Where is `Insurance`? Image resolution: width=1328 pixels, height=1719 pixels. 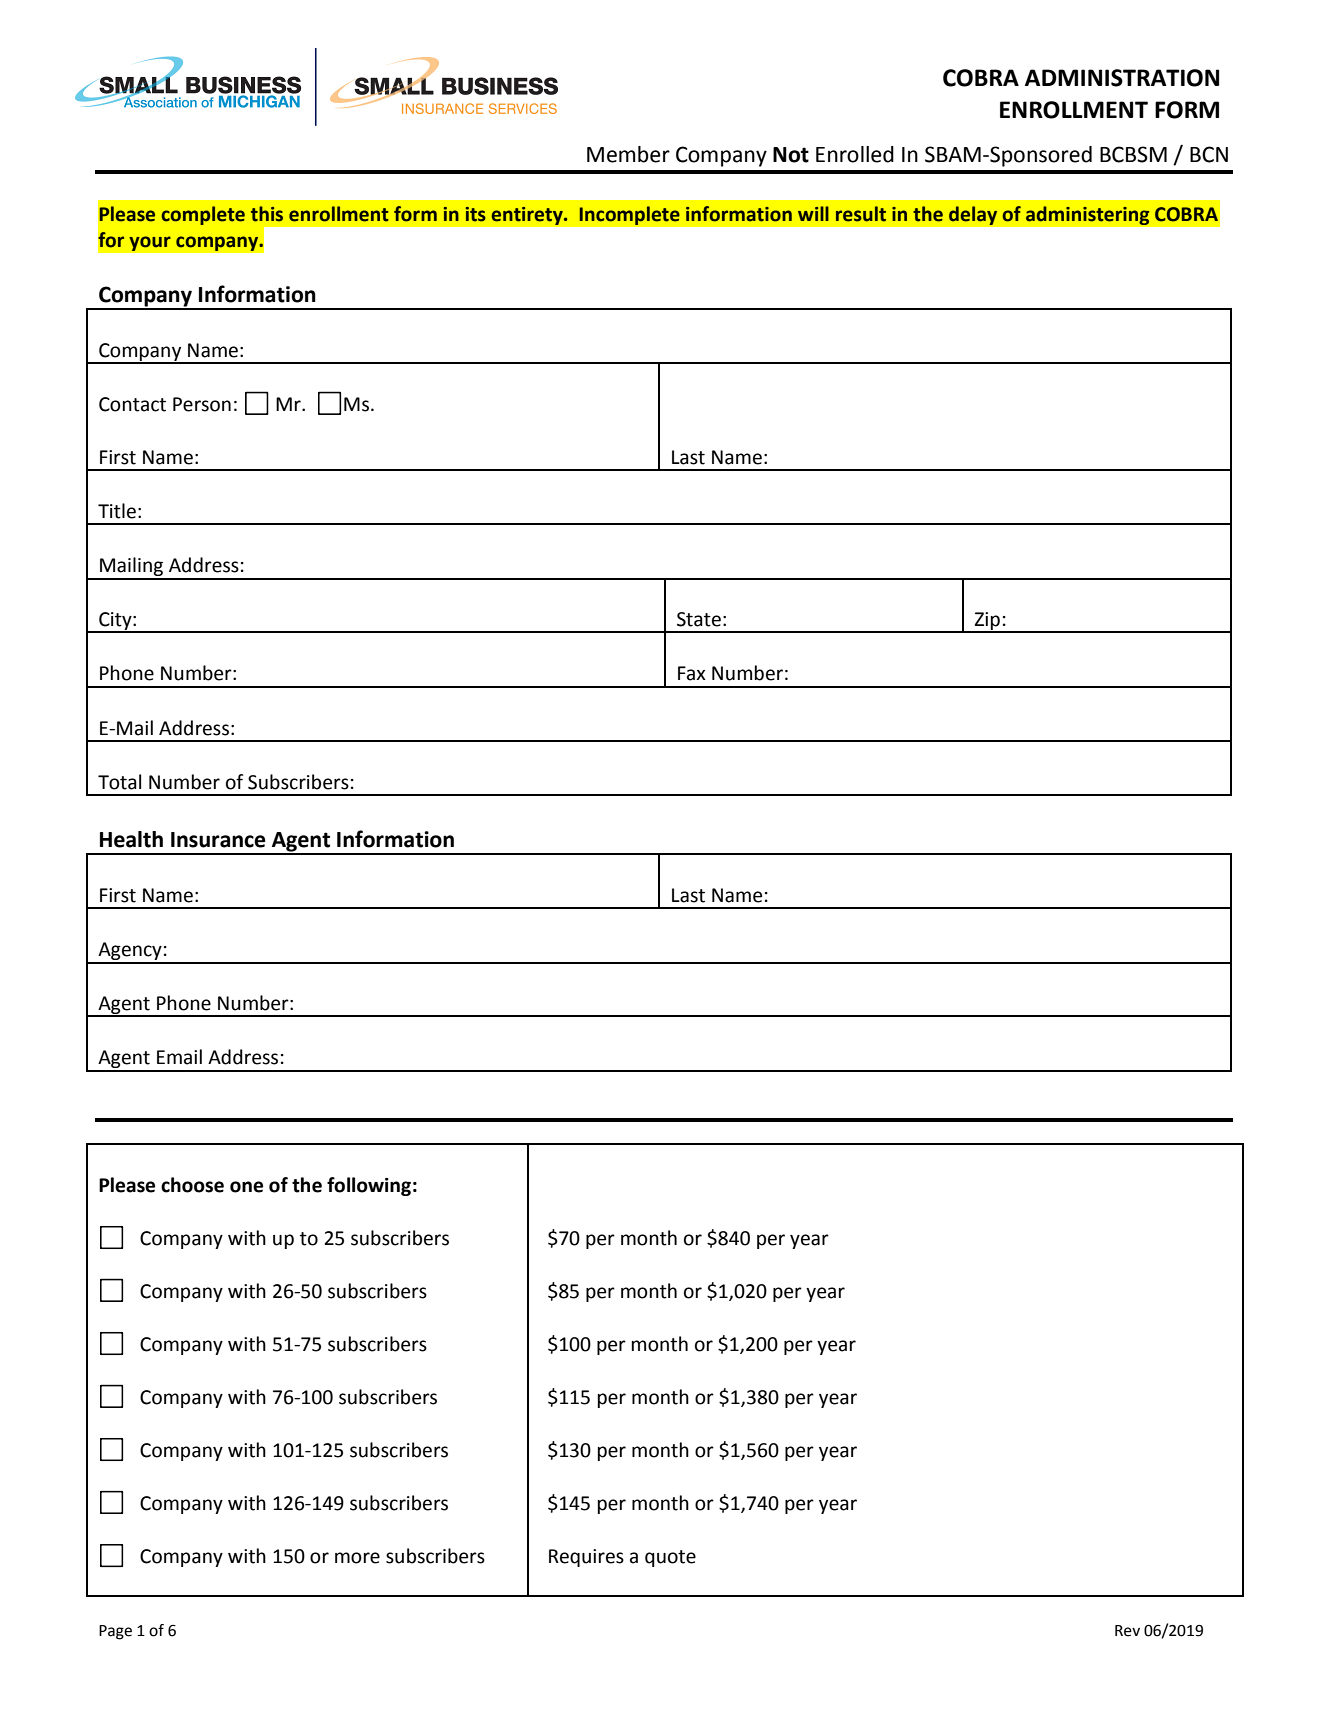
Insurance is located at coordinates (218, 840).
